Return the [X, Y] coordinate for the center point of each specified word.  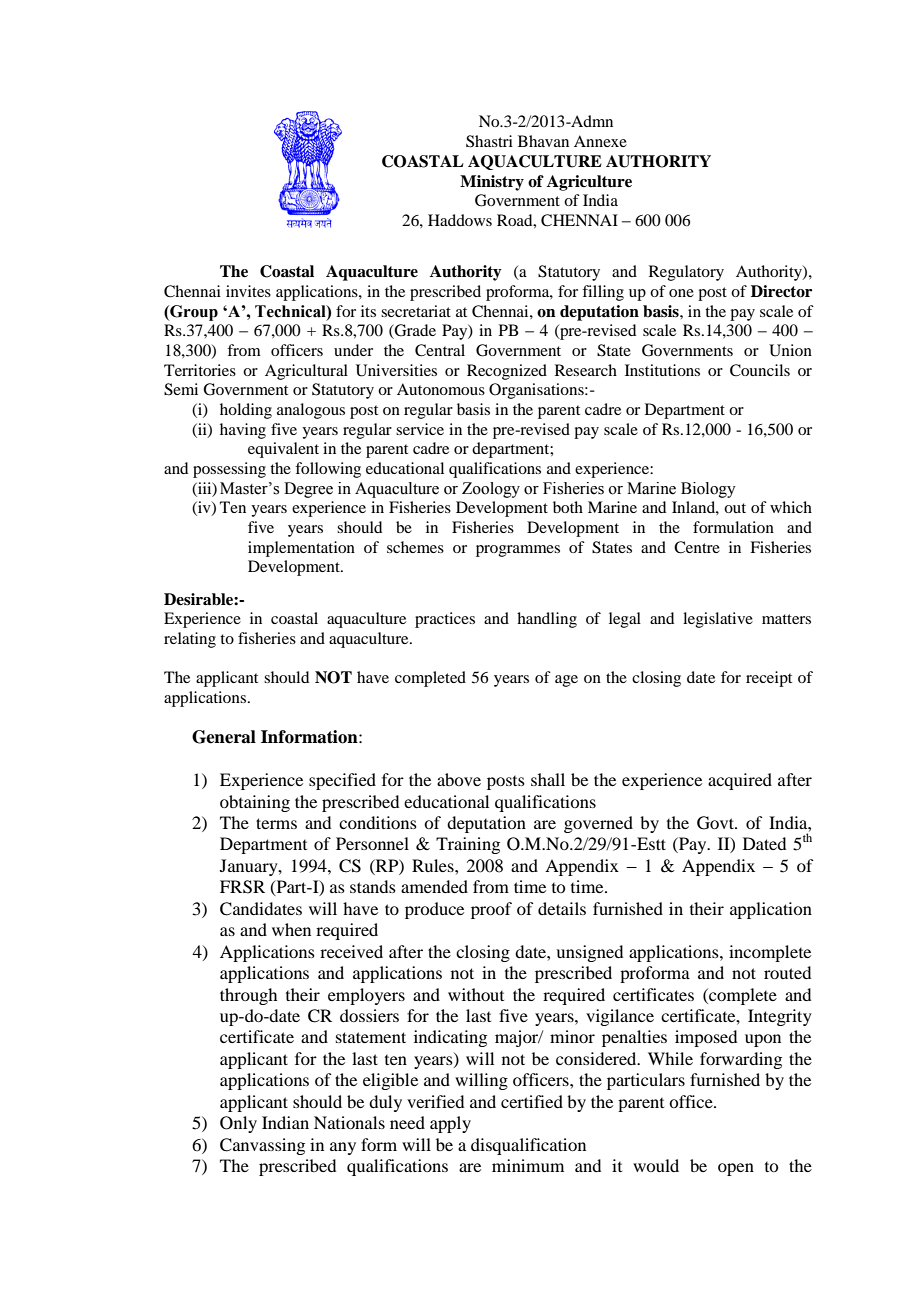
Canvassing [262, 1146]
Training [468, 845]
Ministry [492, 183]
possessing [229, 470]
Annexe [600, 141]
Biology [708, 490]
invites [248, 291]
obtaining [255, 803]
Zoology [491, 490]
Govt [716, 823]
